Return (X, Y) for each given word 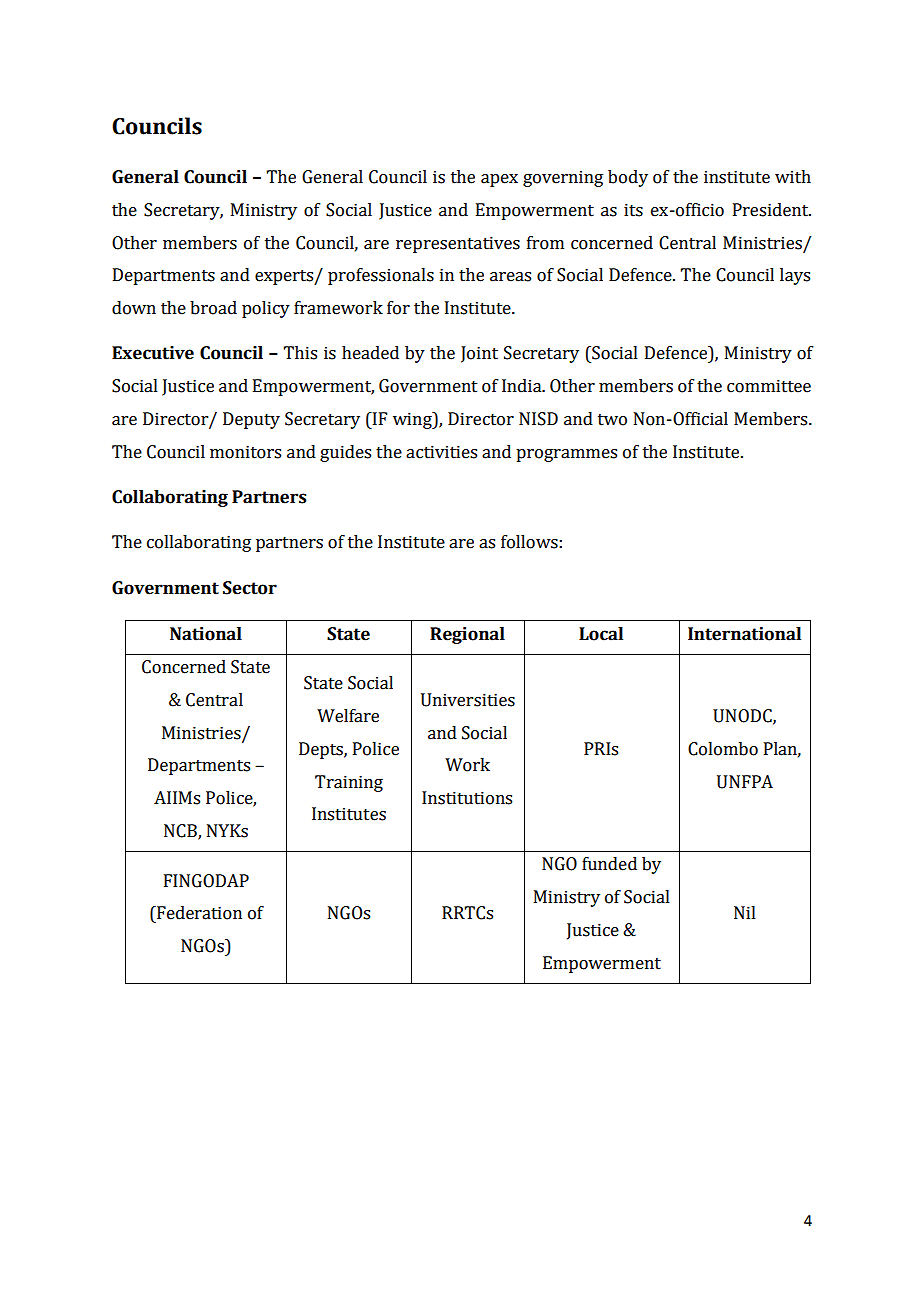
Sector (250, 588)
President (772, 210)
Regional (467, 635)
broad (213, 308)
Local (601, 634)
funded (609, 864)
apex (499, 180)
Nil (745, 912)
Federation (198, 913)
